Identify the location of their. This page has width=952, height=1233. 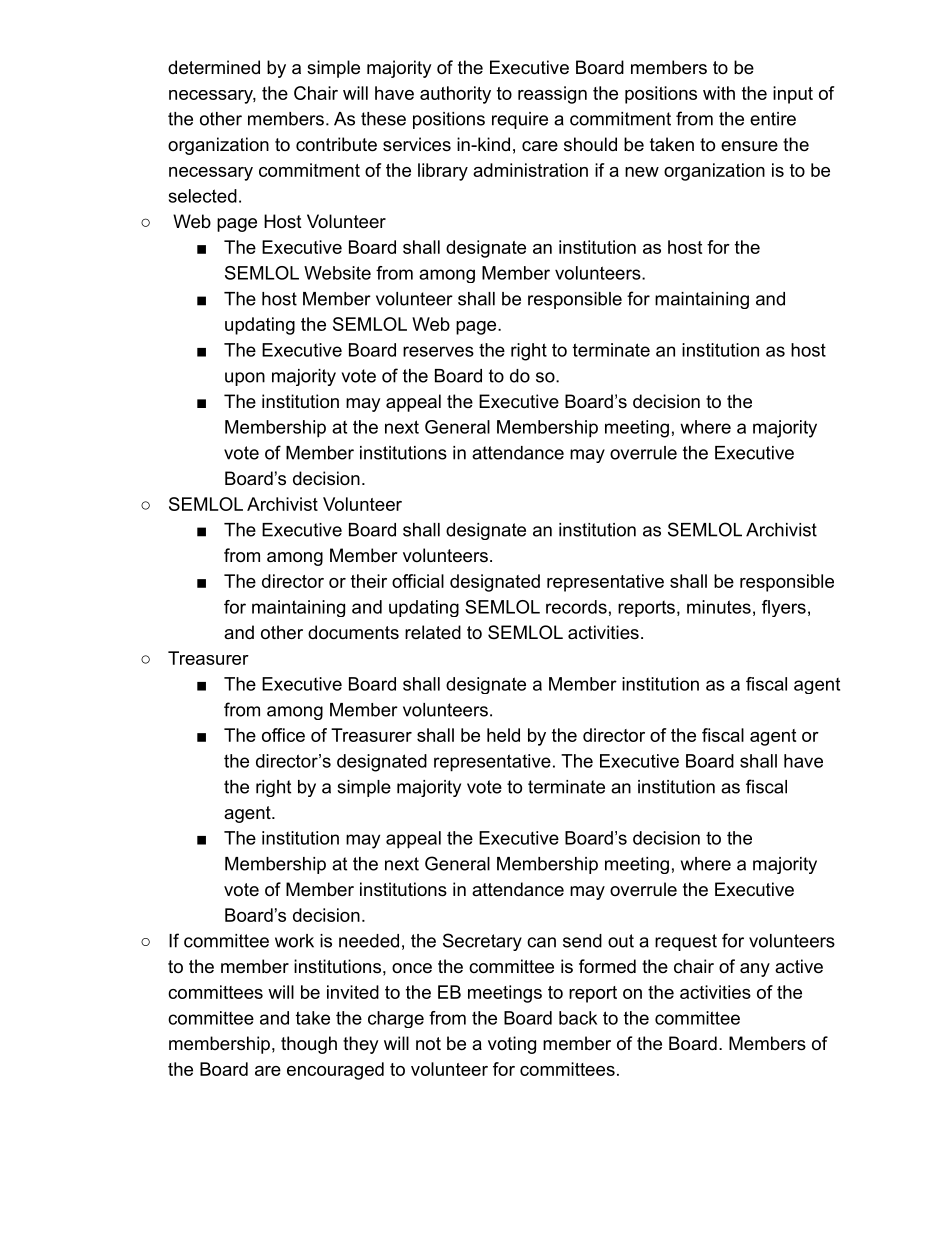
(369, 581).
